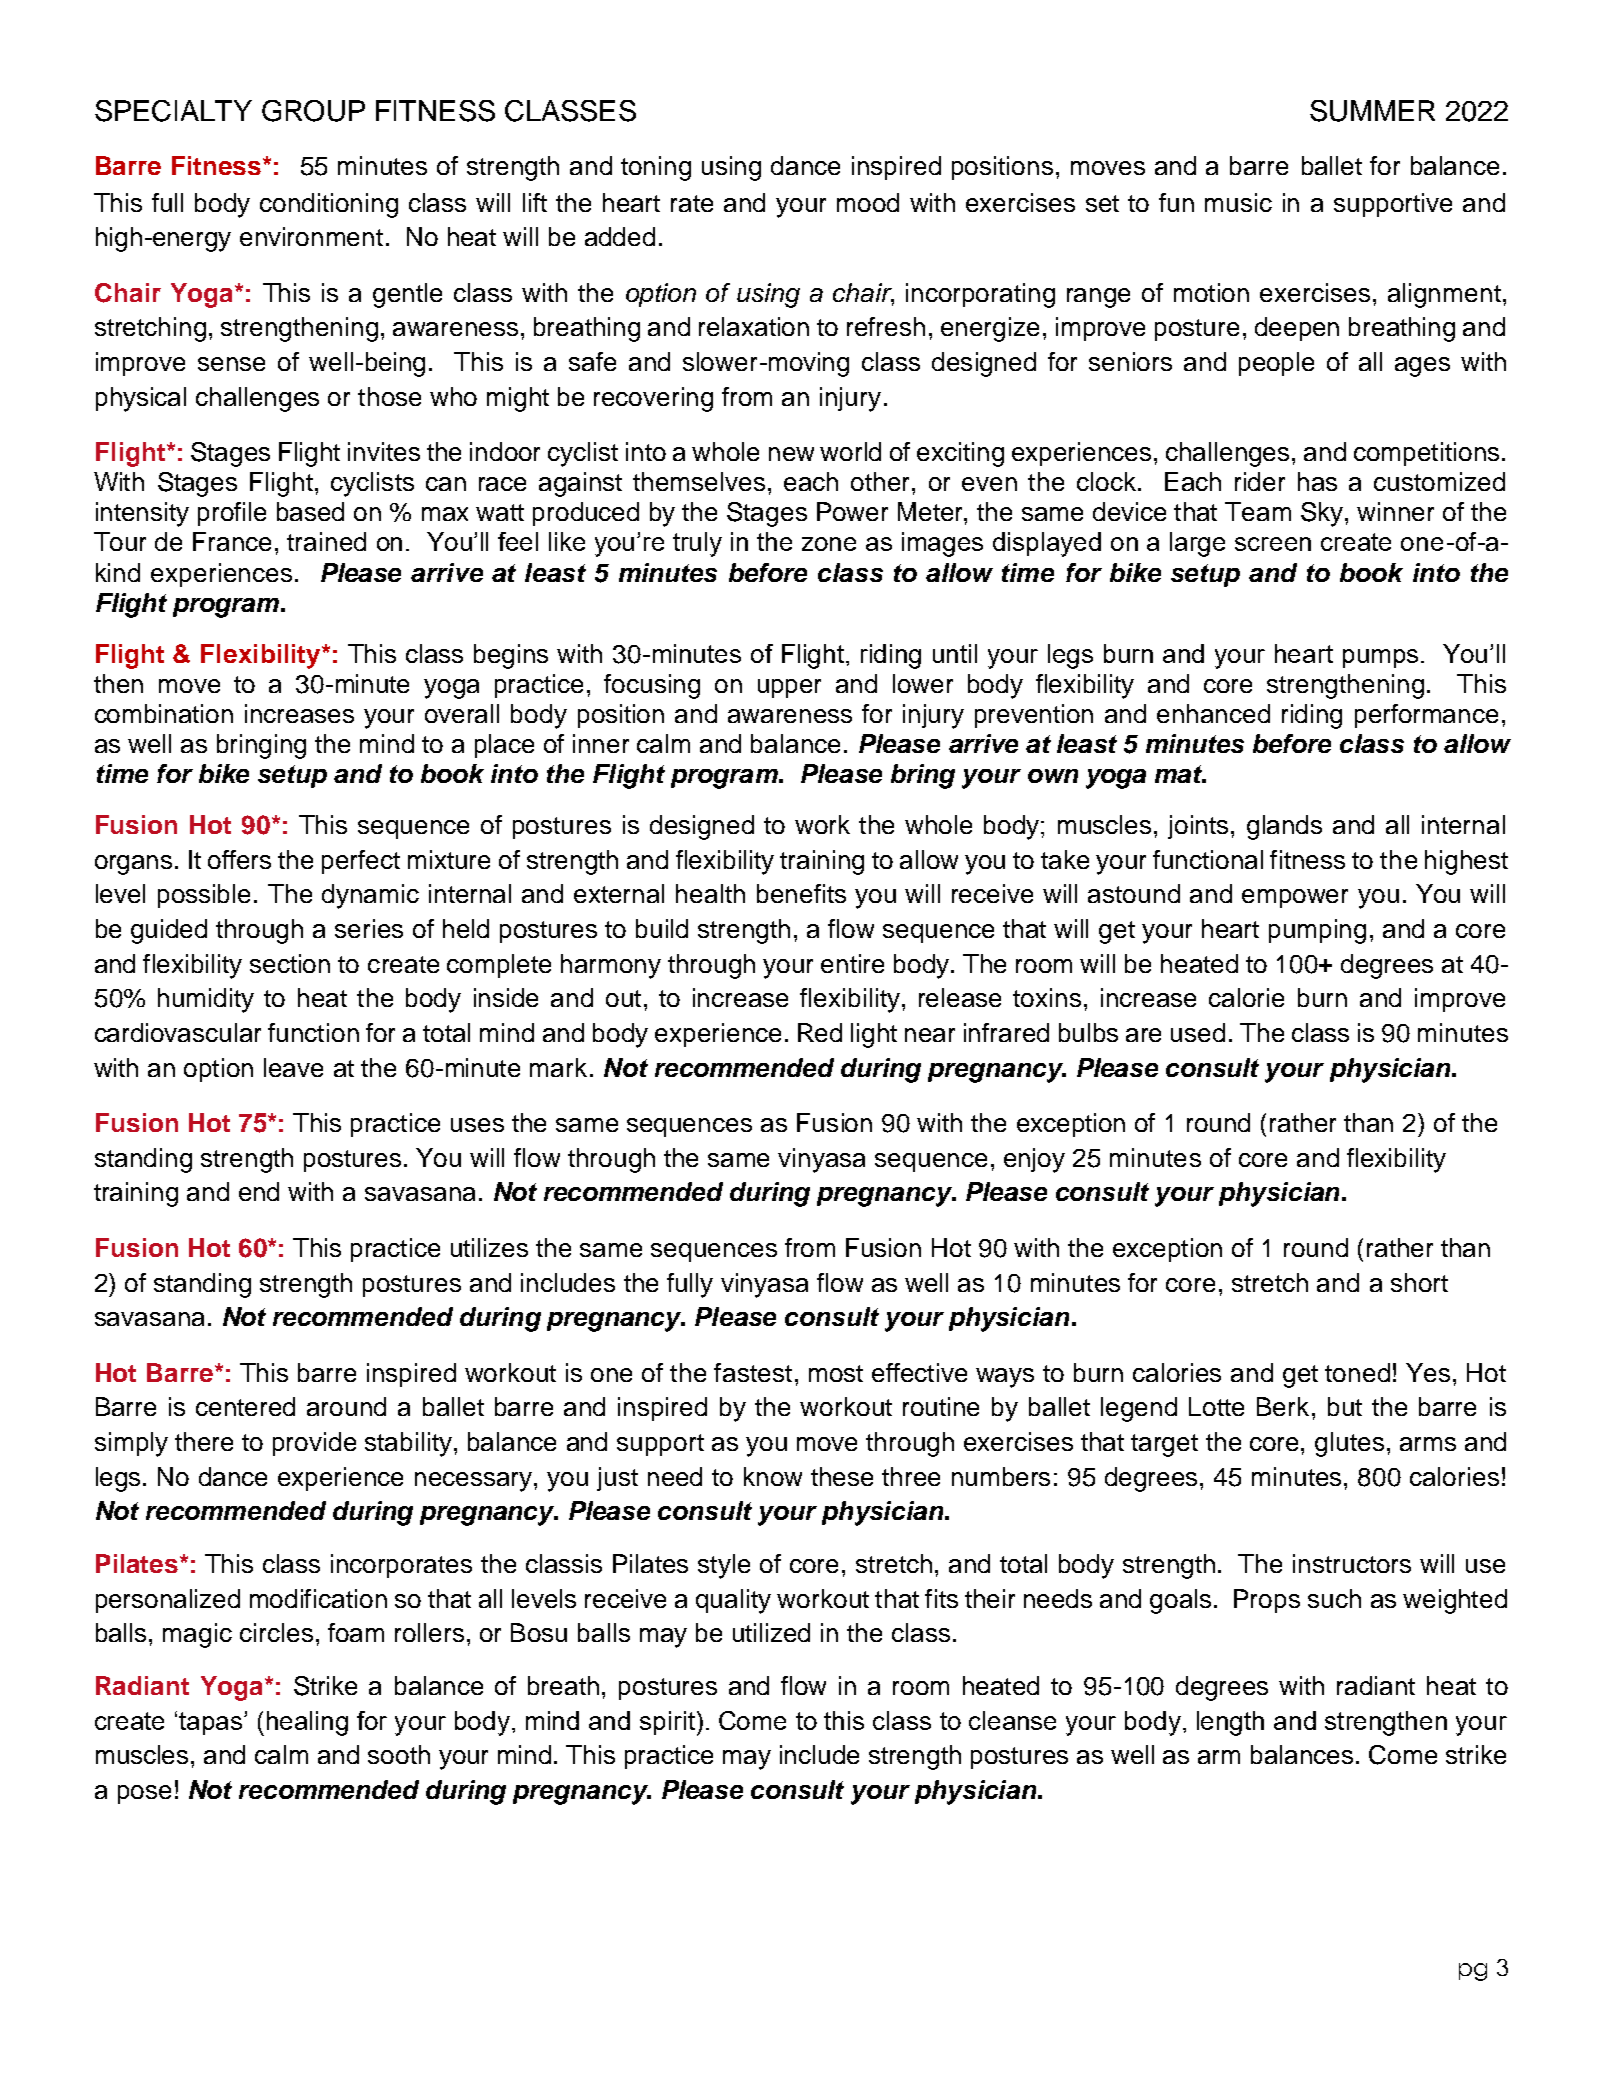 This screenshot has width=1603, height=2075. Describe the element at coordinates (245, 1406) in the screenshot. I see `centered` at that location.
